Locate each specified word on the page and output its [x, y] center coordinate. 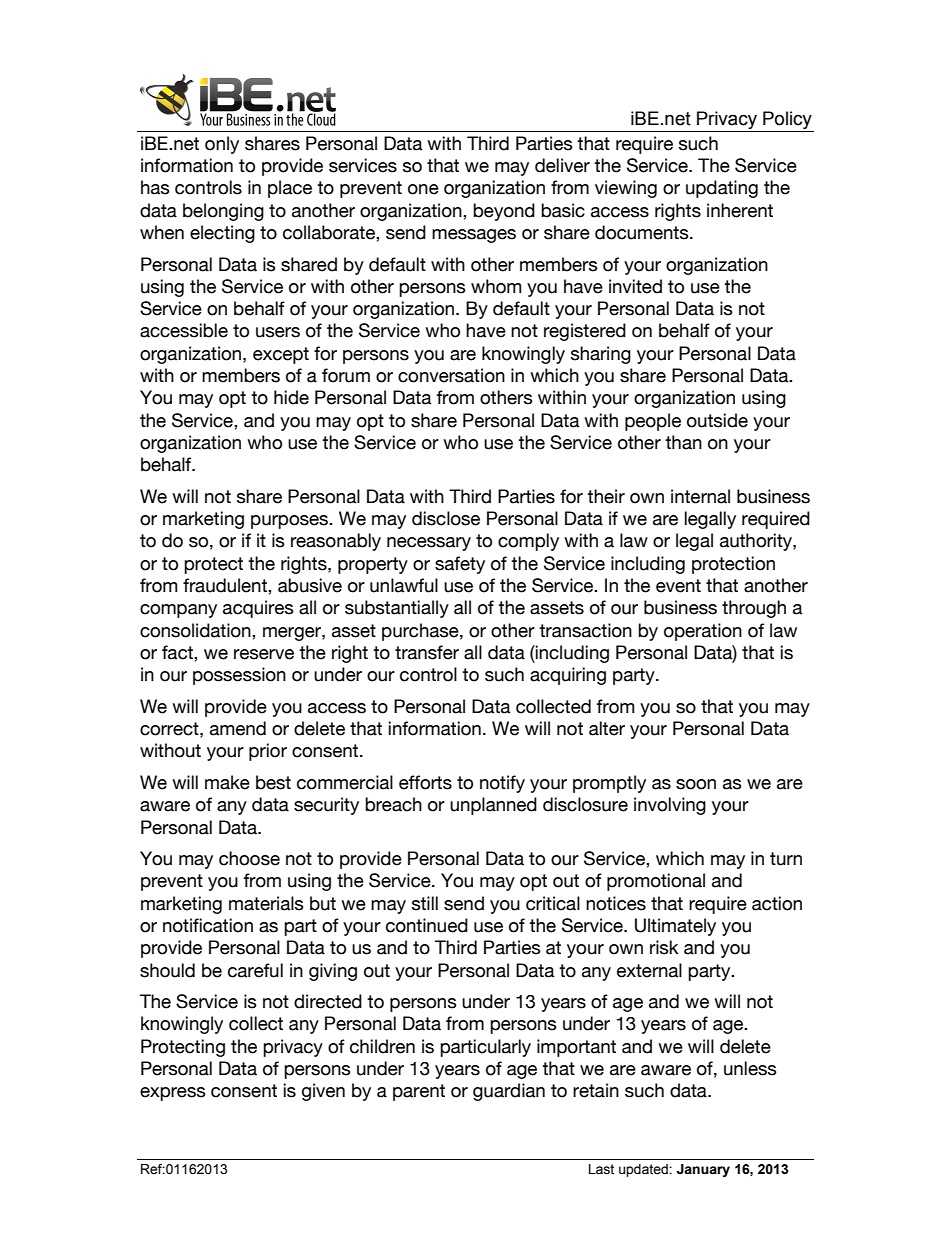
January [703, 1170]
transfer [427, 652]
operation [703, 632]
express [173, 1094]
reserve [264, 654]
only [222, 145]
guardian [509, 1092]
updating [722, 189]
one [423, 189]
